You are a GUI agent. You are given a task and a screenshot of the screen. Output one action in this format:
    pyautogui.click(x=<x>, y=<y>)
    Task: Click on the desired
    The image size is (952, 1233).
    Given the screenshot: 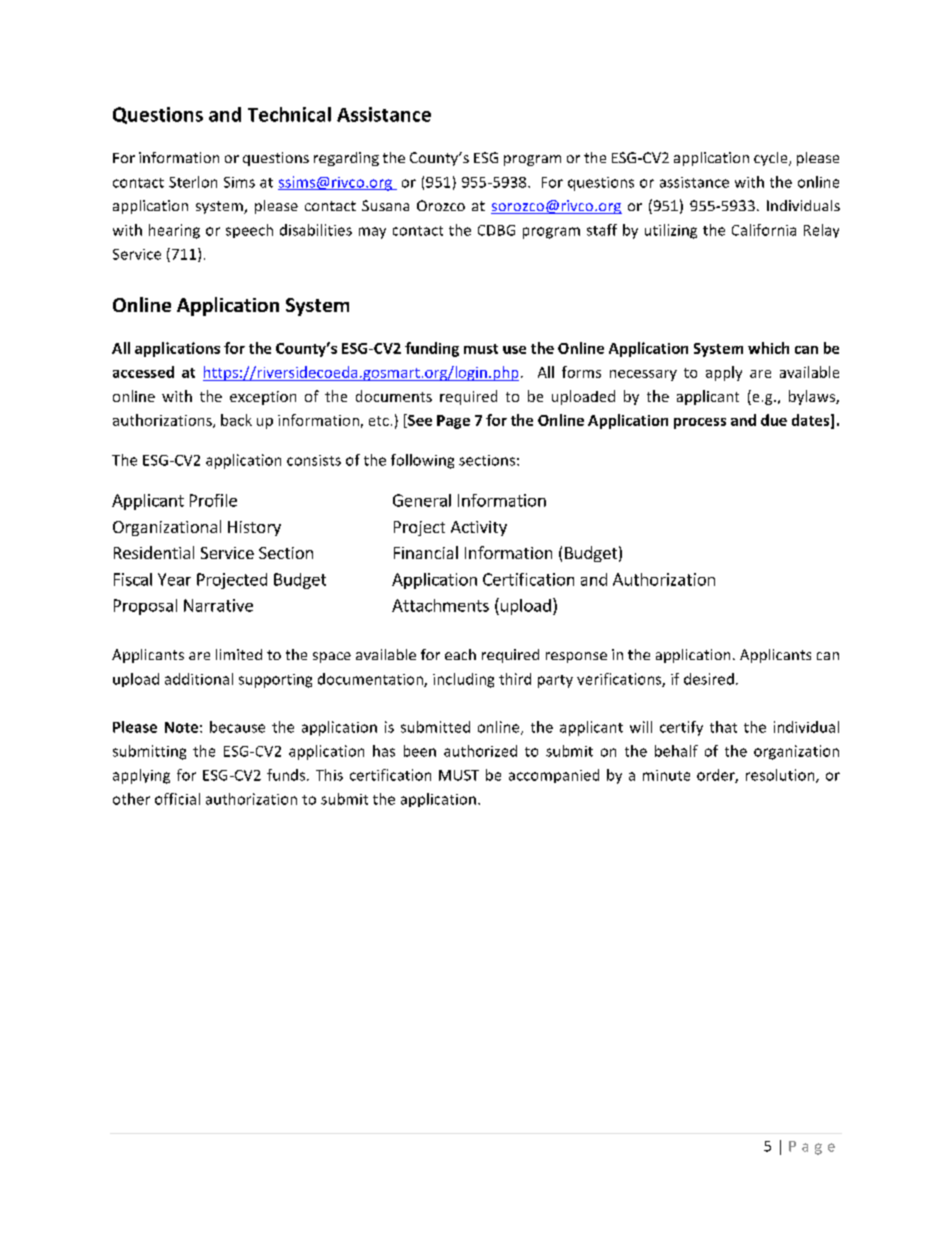 What is the action you would take?
    pyautogui.click(x=709, y=679)
